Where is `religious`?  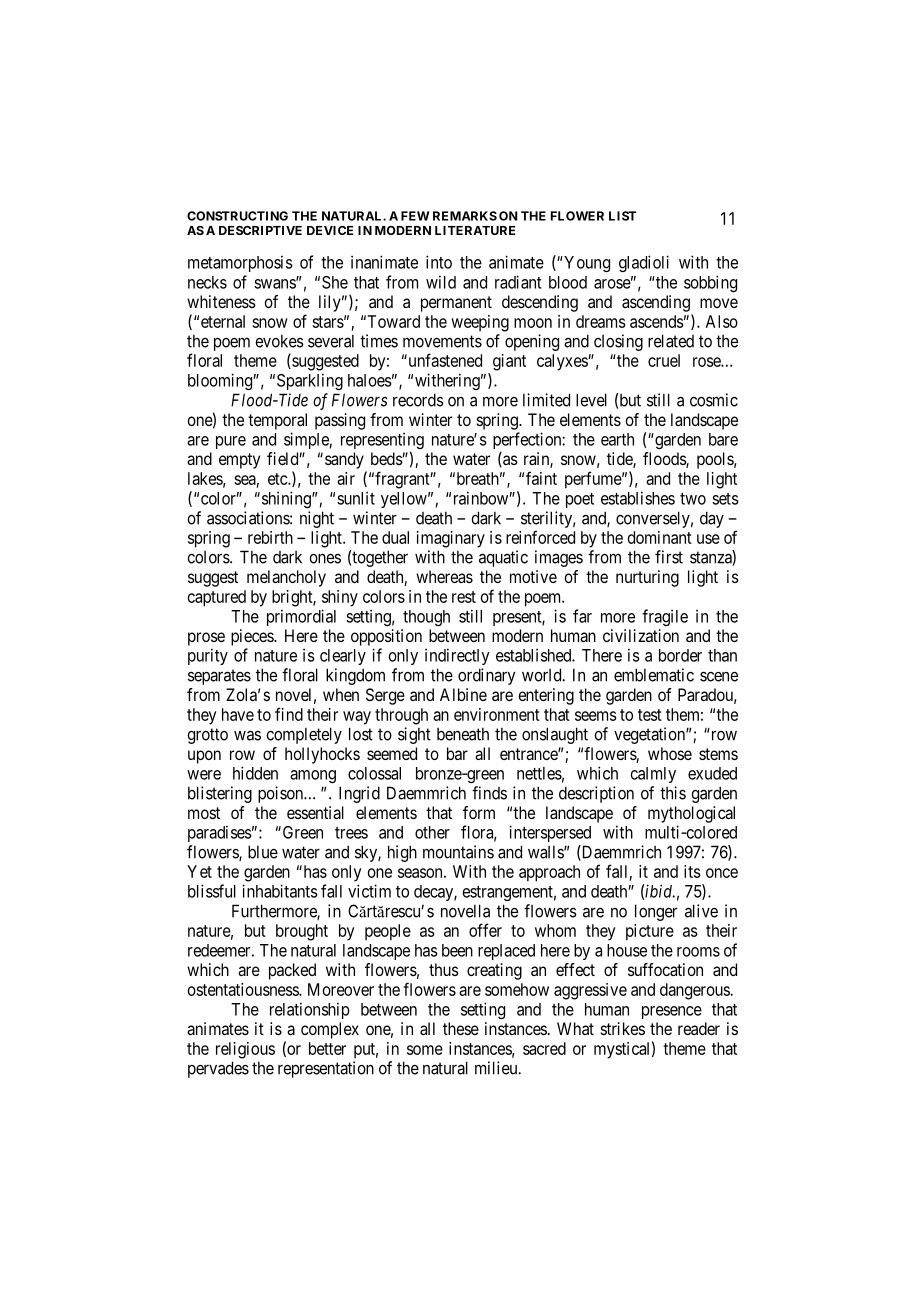 religious is located at coordinates (245, 1050).
